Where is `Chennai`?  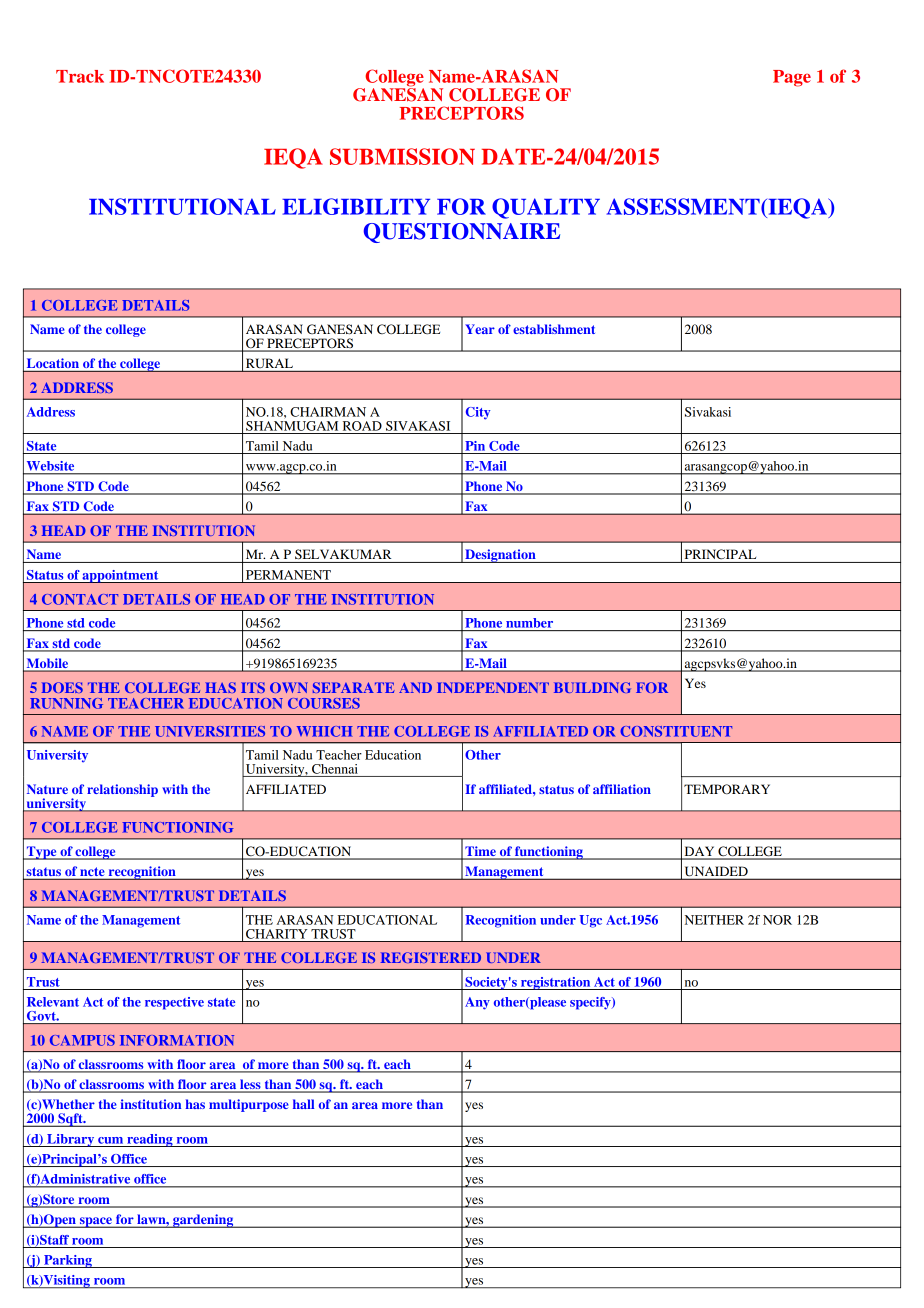 Chennai is located at coordinates (335, 769).
